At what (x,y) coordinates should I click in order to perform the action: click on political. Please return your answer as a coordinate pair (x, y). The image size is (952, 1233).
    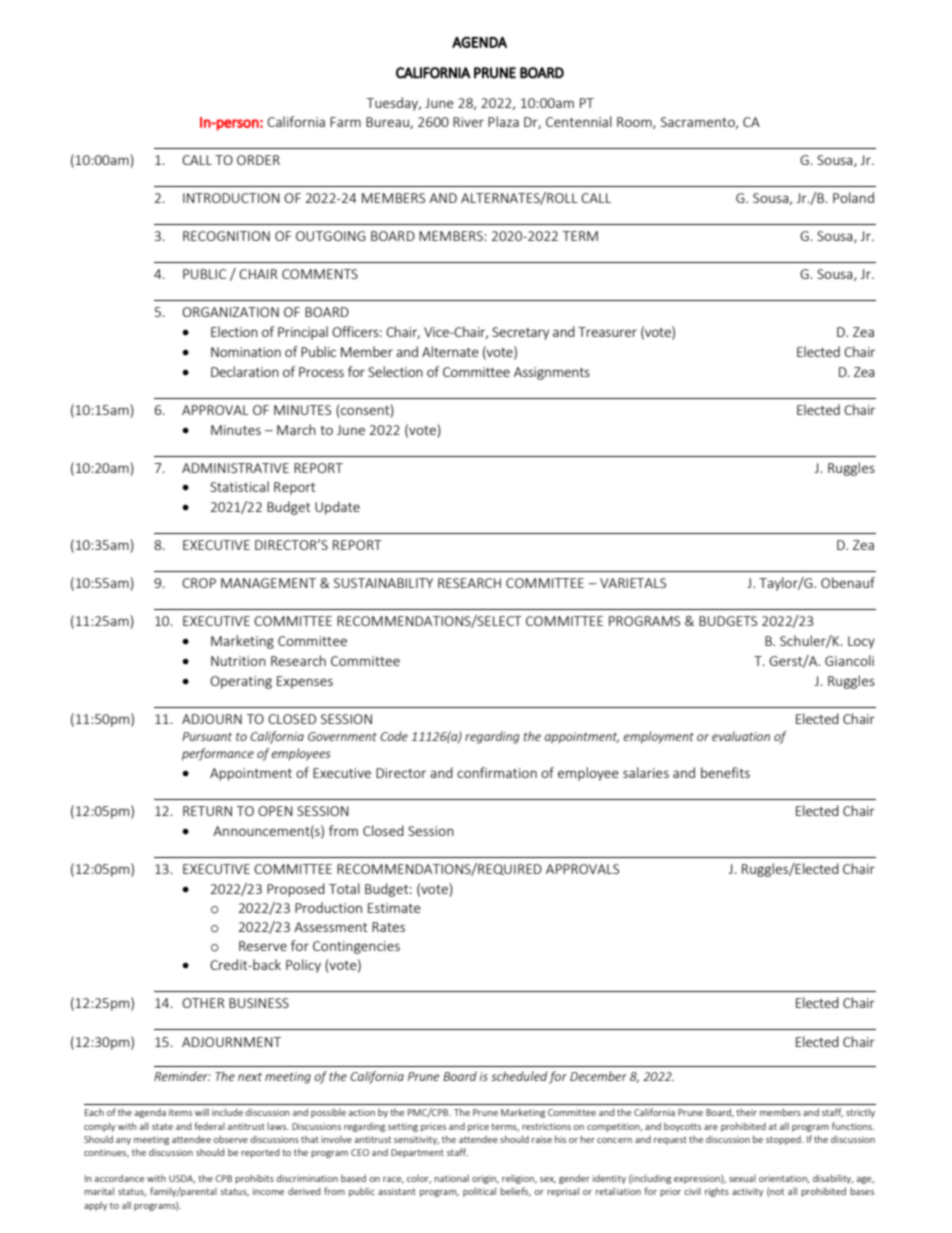
    Looking at the image, I should click on (479, 1192).
